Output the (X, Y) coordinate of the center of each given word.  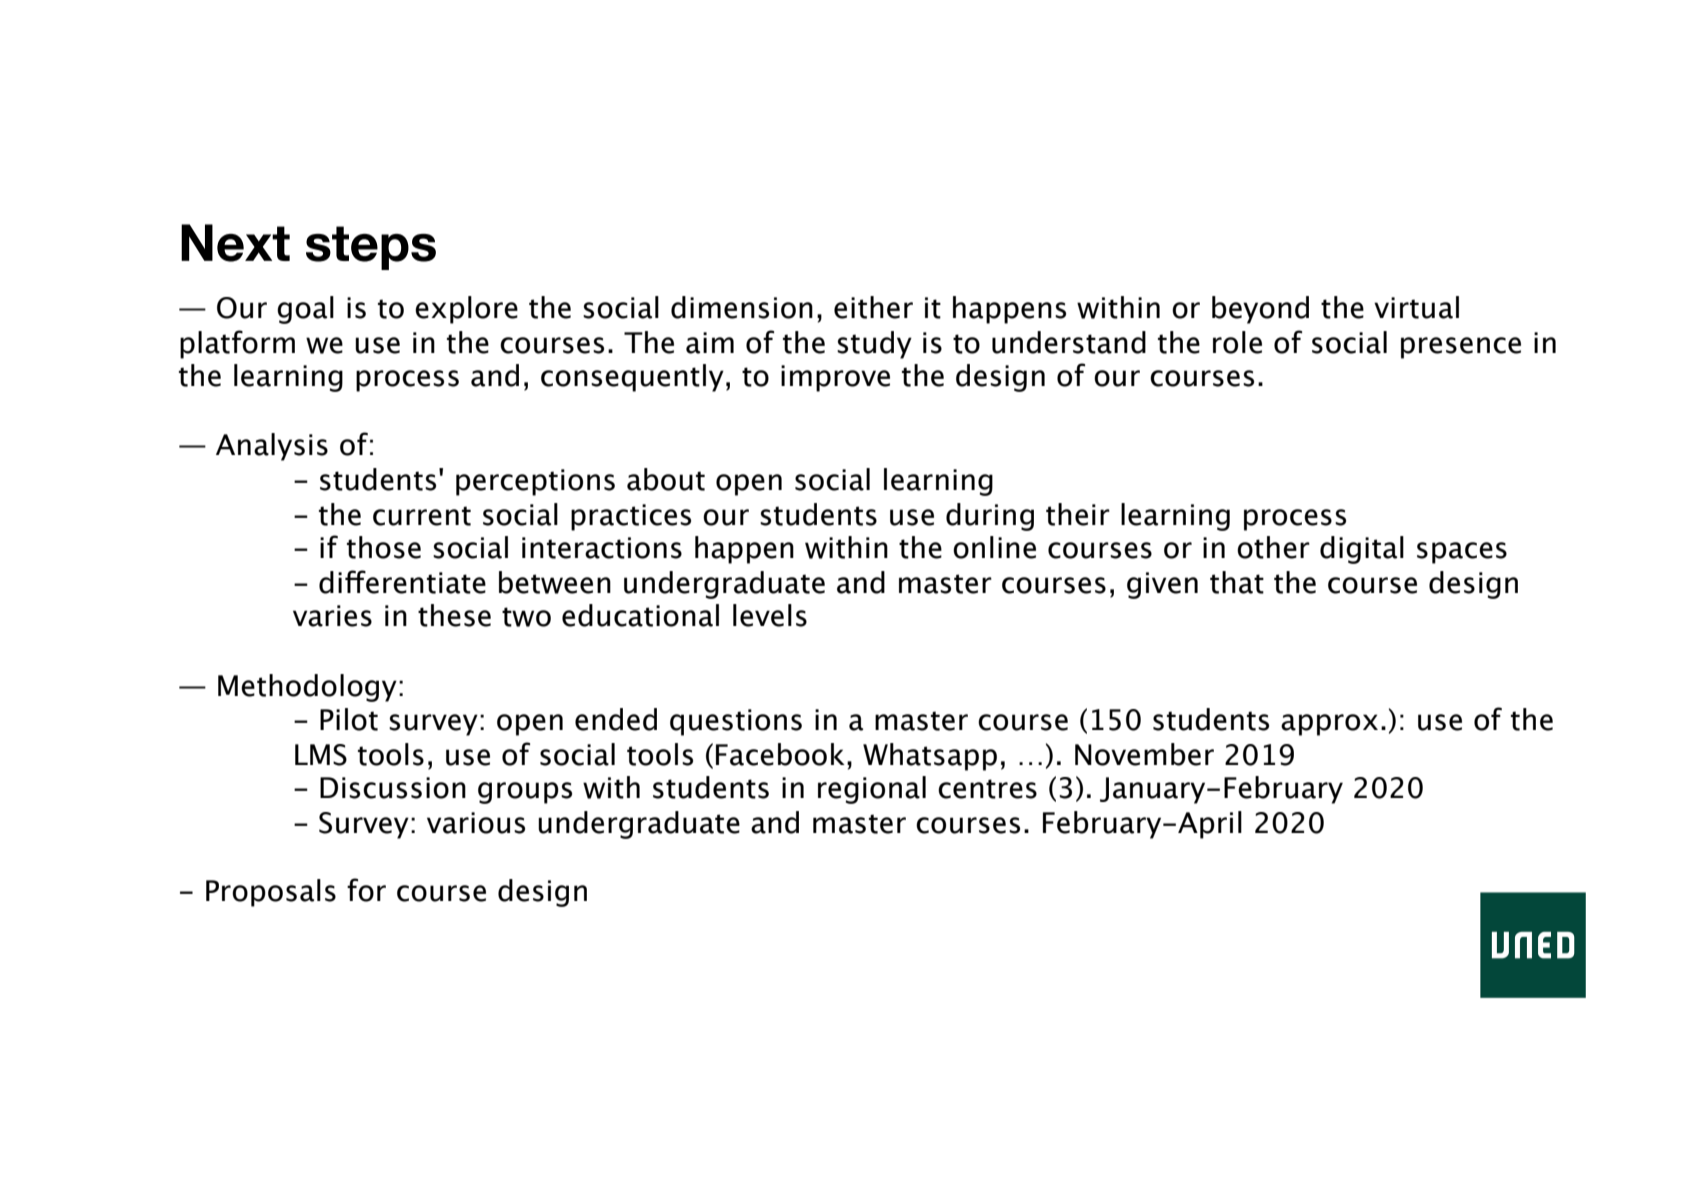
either (873, 307)
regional (872, 790)
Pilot (349, 719)
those (384, 547)
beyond (1260, 310)
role (1237, 342)
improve (835, 378)
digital (1362, 550)
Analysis (272, 447)
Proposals (271, 893)
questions (736, 722)
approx (1329, 725)
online (994, 547)
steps (371, 248)
